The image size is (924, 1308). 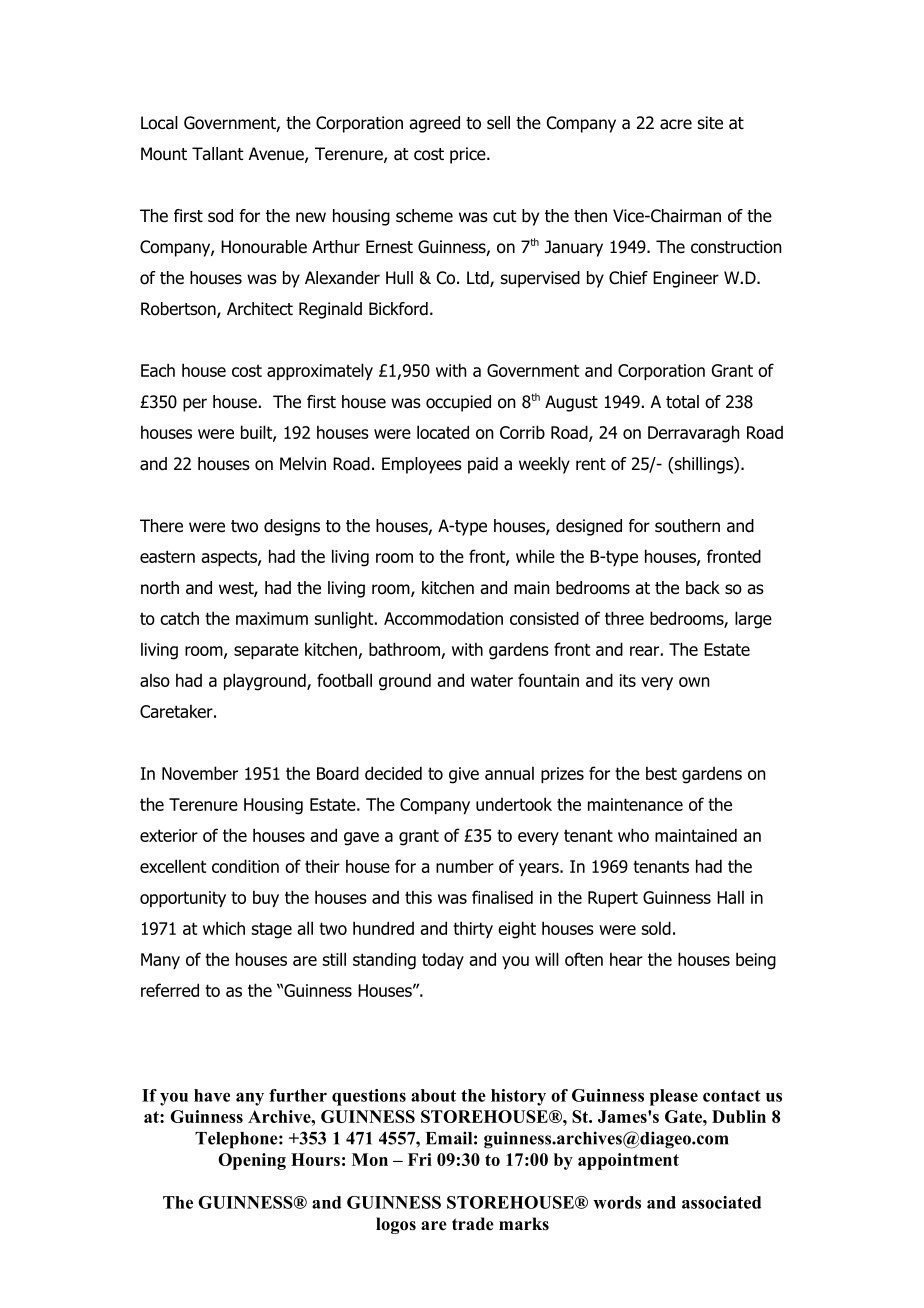 What do you see at coordinates (687, 526) in the document?
I see `southern` at bounding box center [687, 526].
